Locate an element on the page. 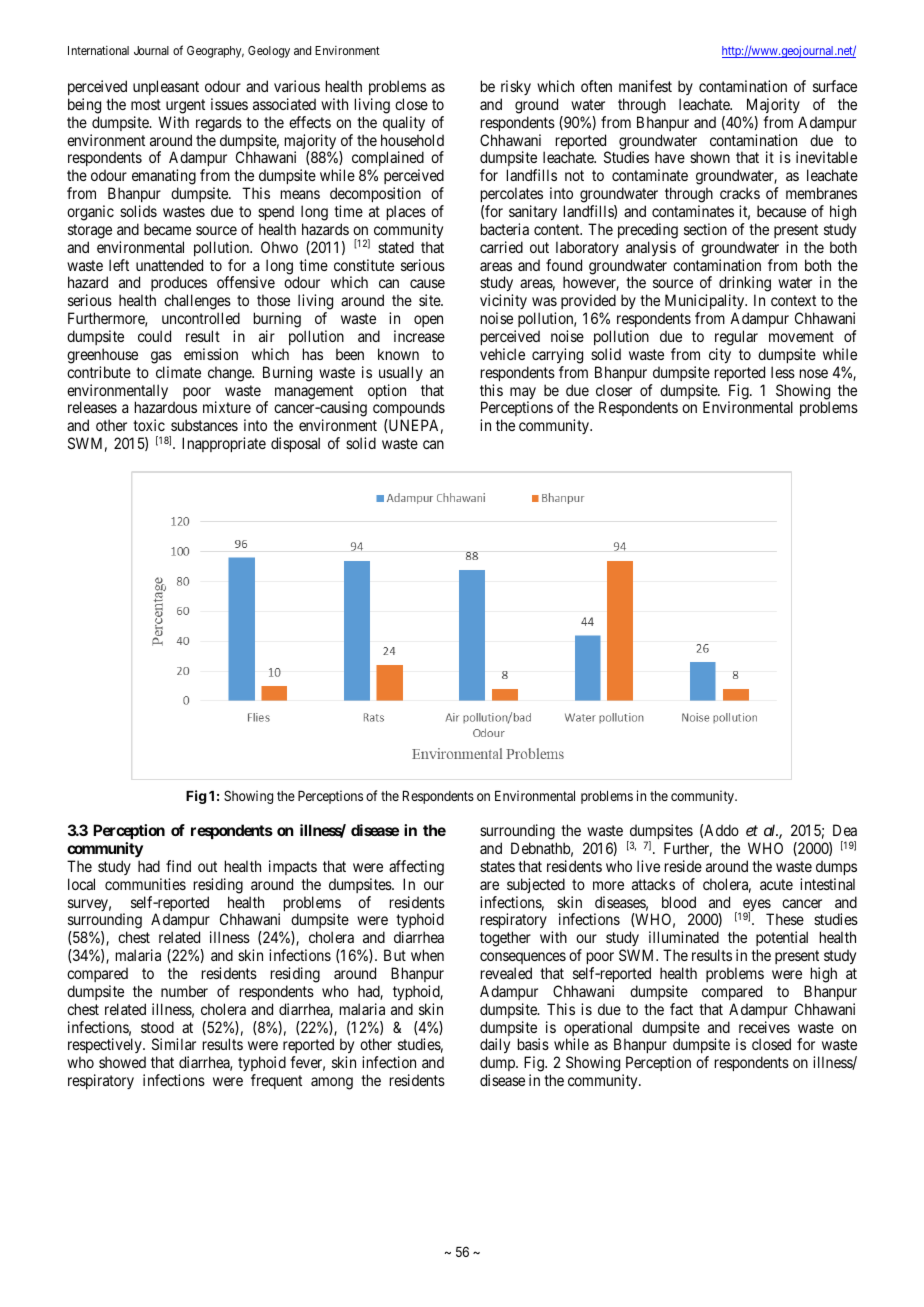  Similar is located at coordinates (174, 1044).
